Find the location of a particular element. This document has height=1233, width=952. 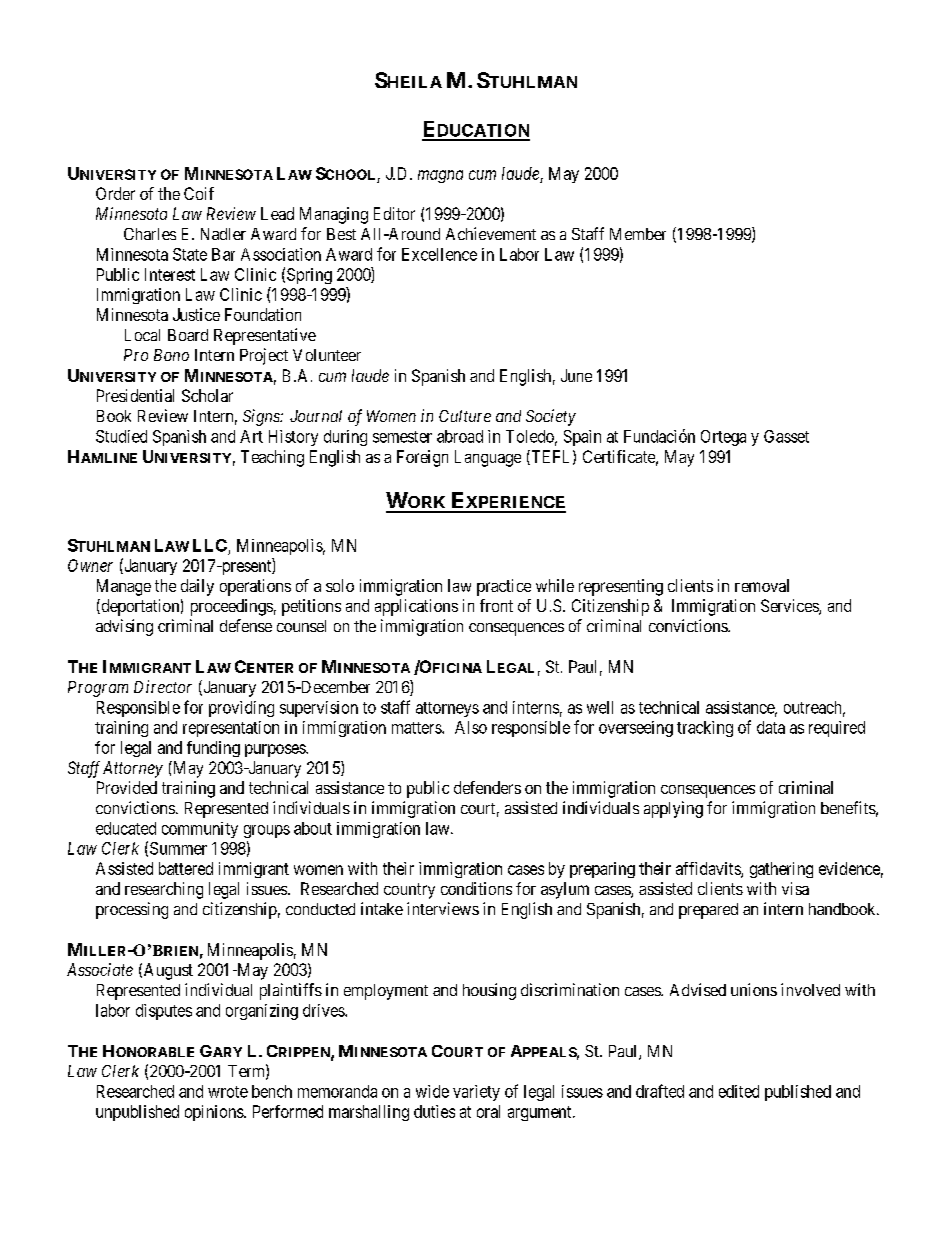

Scholar is located at coordinates (207, 395).
